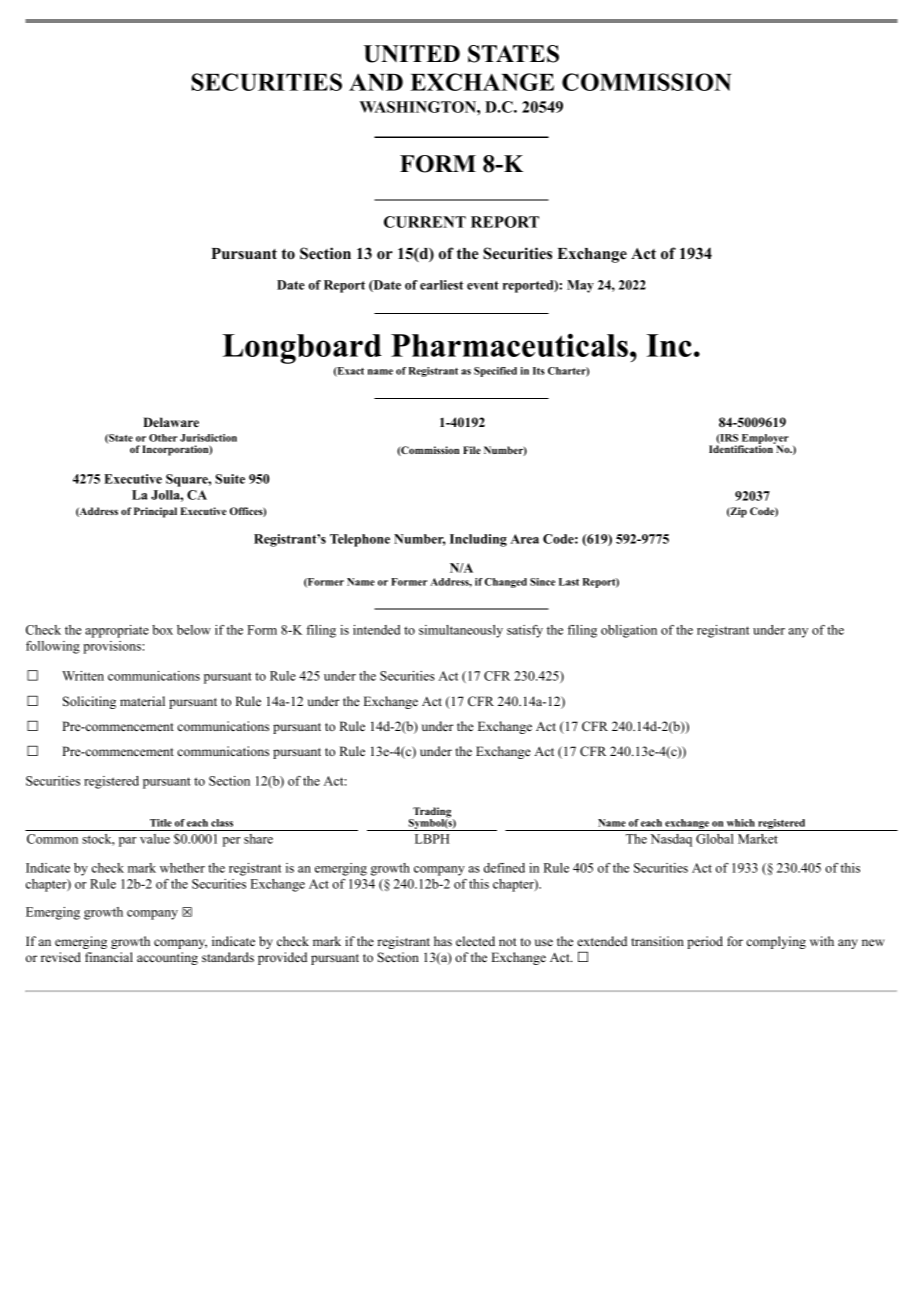 This image has width=924, height=1308. What do you see at coordinates (155, 512) in the image?
I see `Principal` at bounding box center [155, 512].
